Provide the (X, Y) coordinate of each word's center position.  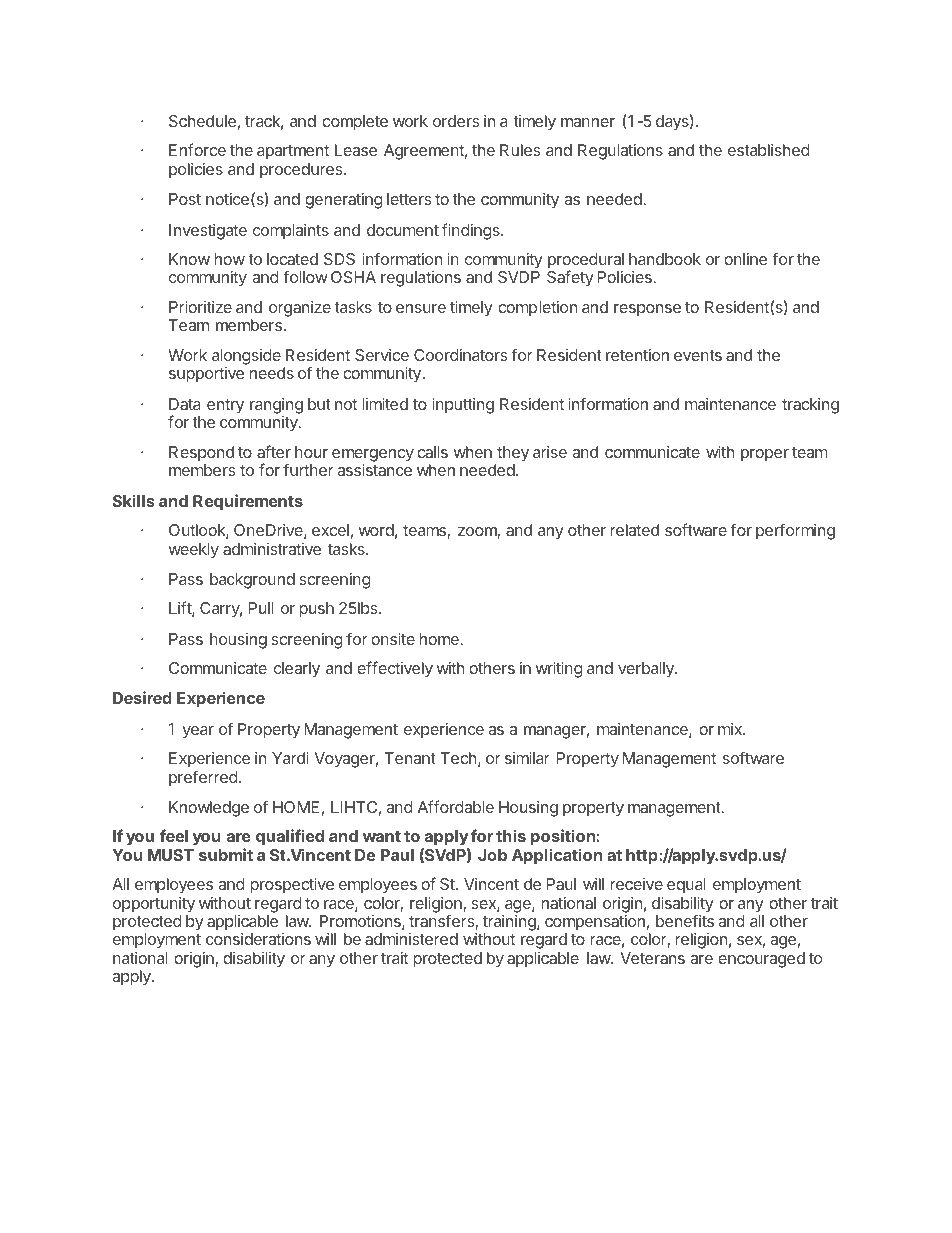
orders (456, 121)
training (510, 924)
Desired (142, 697)
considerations (258, 939)
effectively (395, 669)
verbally (647, 670)
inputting (463, 406)
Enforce (197, 149)
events (698, 355)
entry (225, 406)
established (769, 150)
